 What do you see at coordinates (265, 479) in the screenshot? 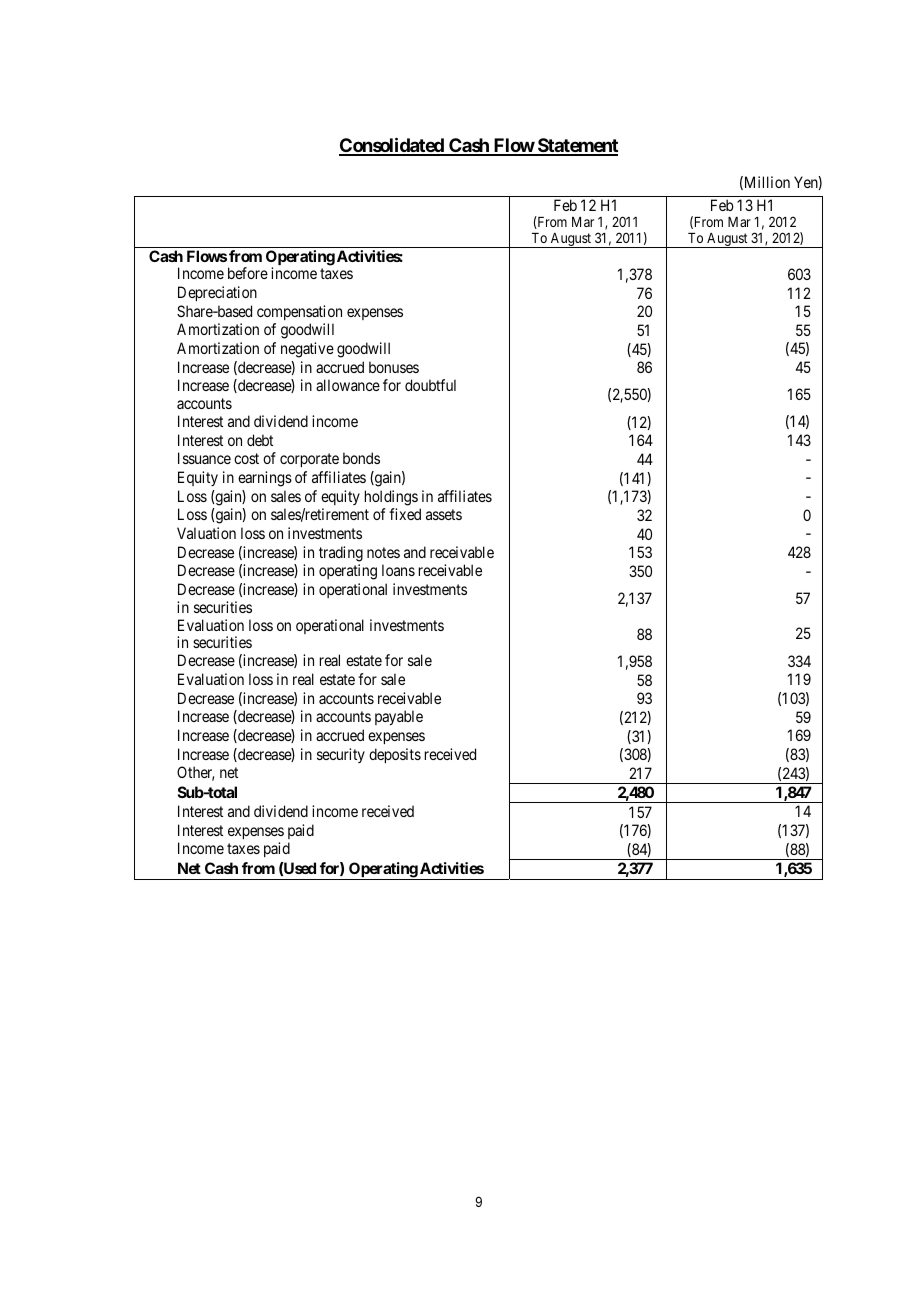
I see `earnings` at bounding box center [265, 479].
